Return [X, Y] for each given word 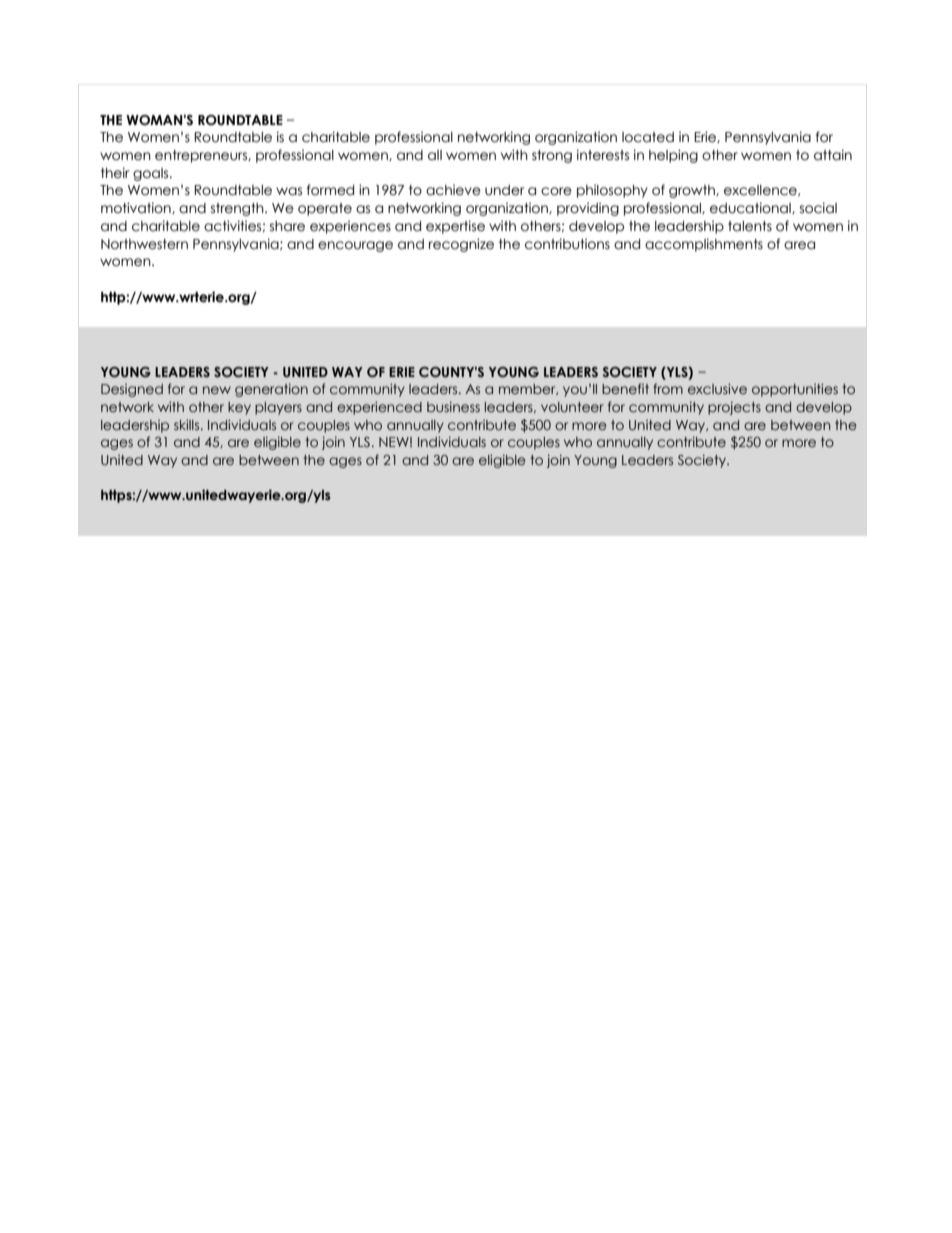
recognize [461, 245]
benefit [625, 388]
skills [188, 424]
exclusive [717, 389]
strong [552, 156]
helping [673, 156]
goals [152, 174]
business [453, 406]
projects [734, 408]
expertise [455, 227]
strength [238, 209]
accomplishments [704, 245]
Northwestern [144, 244]
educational [751, 208]
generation [271, 390]
